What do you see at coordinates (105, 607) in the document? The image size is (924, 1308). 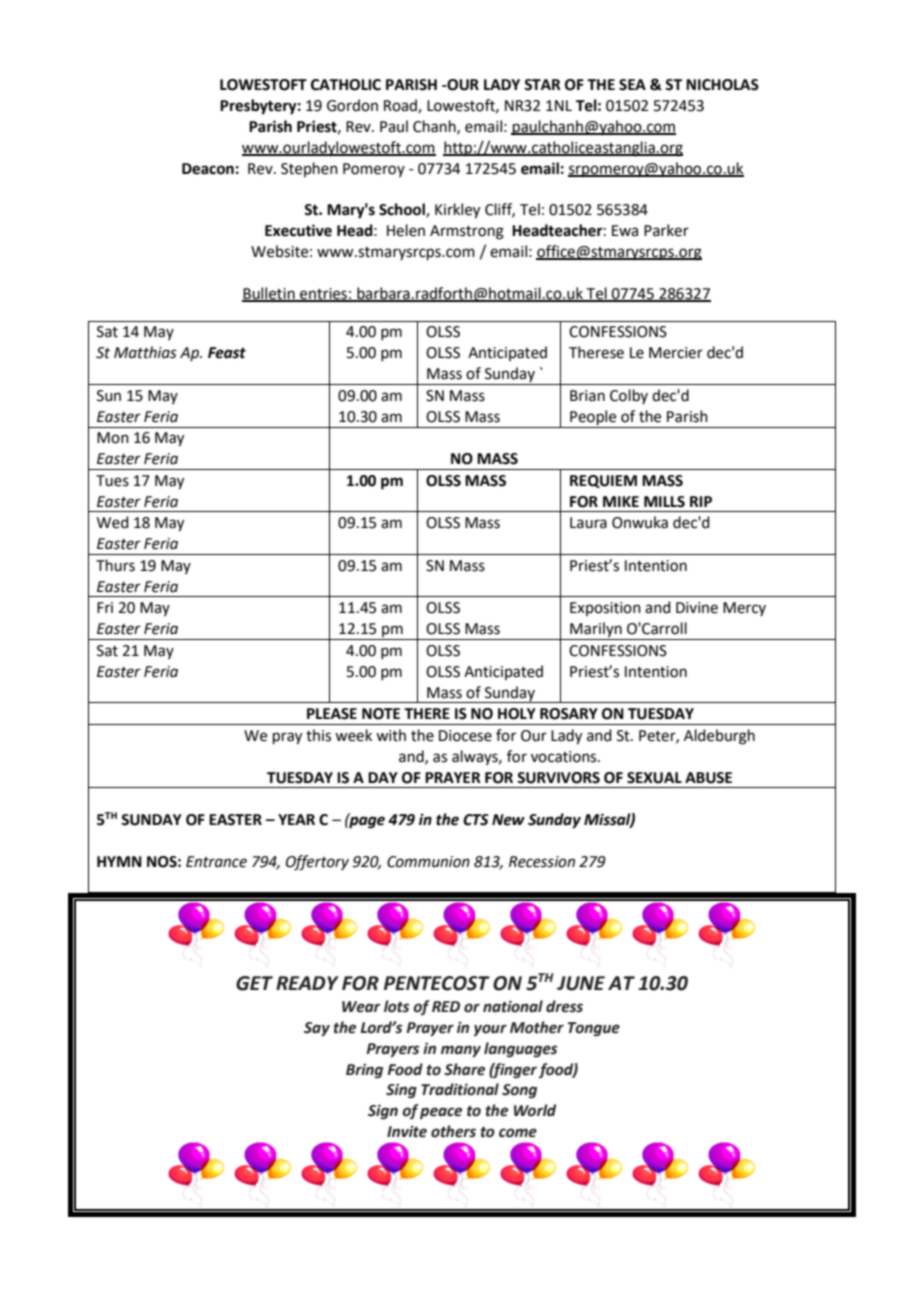 I see `Fri` at bounding box center [105, 607].
